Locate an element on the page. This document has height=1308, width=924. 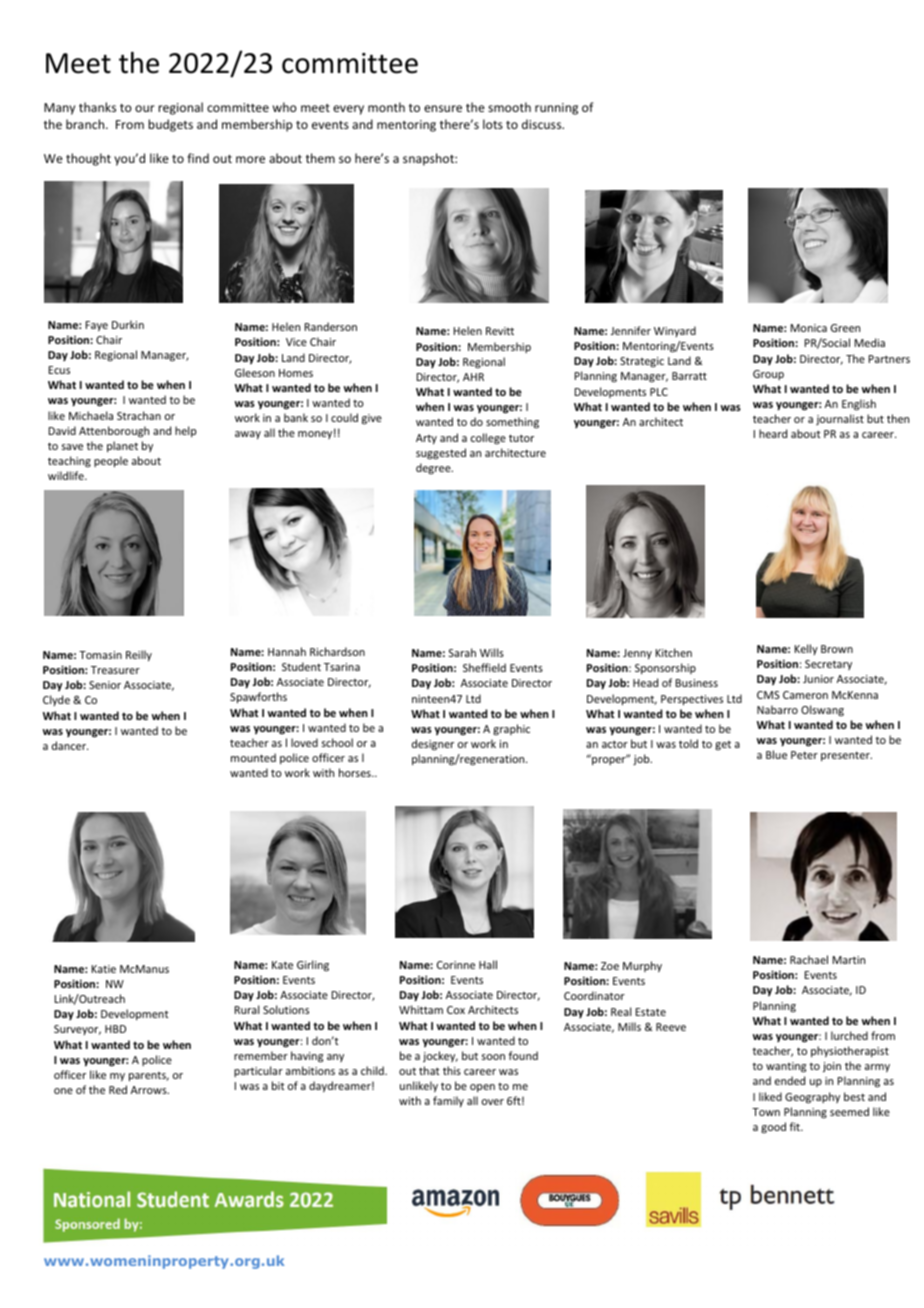
graphic is located at coordinates (511, 729).
